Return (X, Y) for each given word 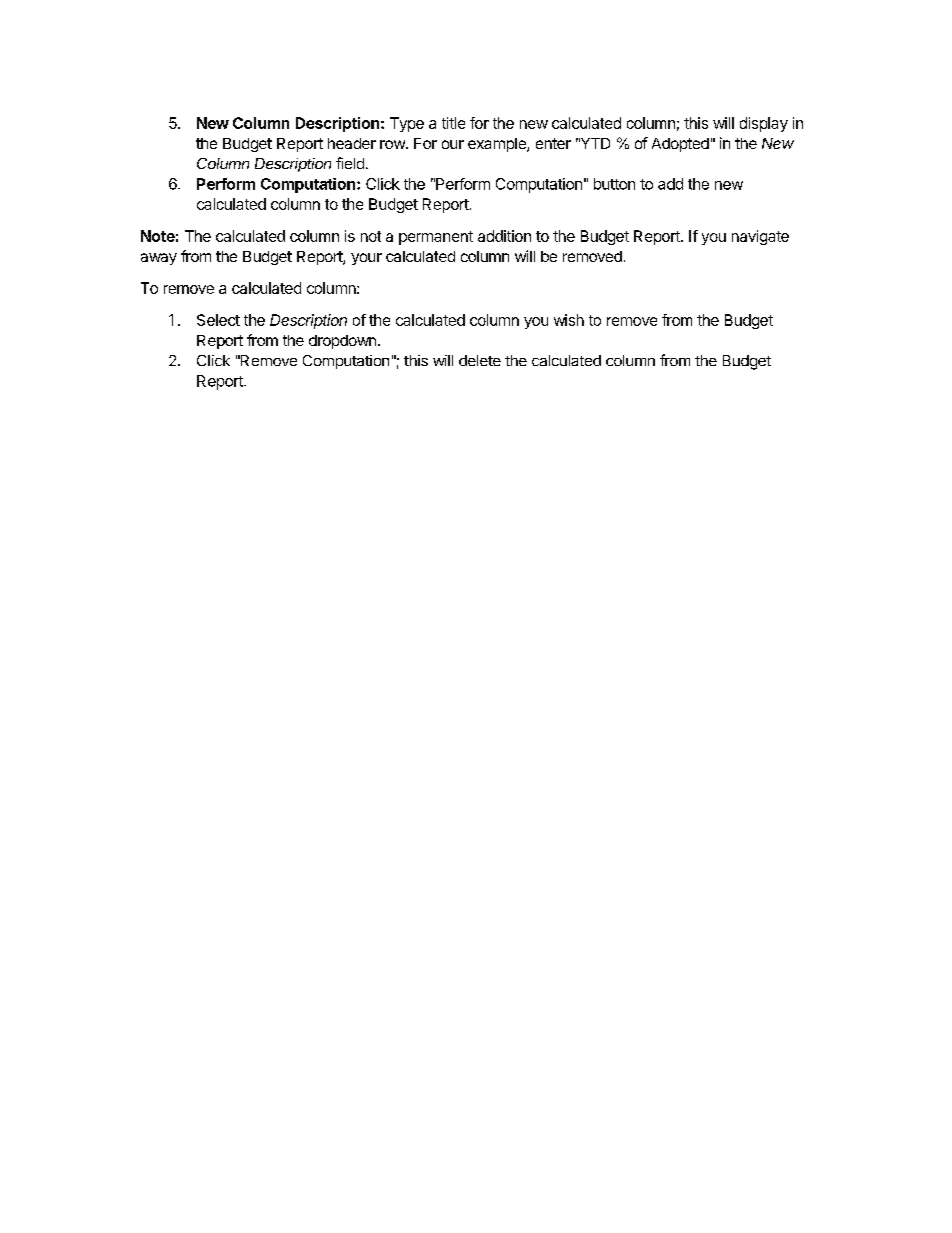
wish (569, 320)
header (352, 143)
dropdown (342, 342)
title (453, 123)
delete (480, 360)
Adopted (680, 145)
